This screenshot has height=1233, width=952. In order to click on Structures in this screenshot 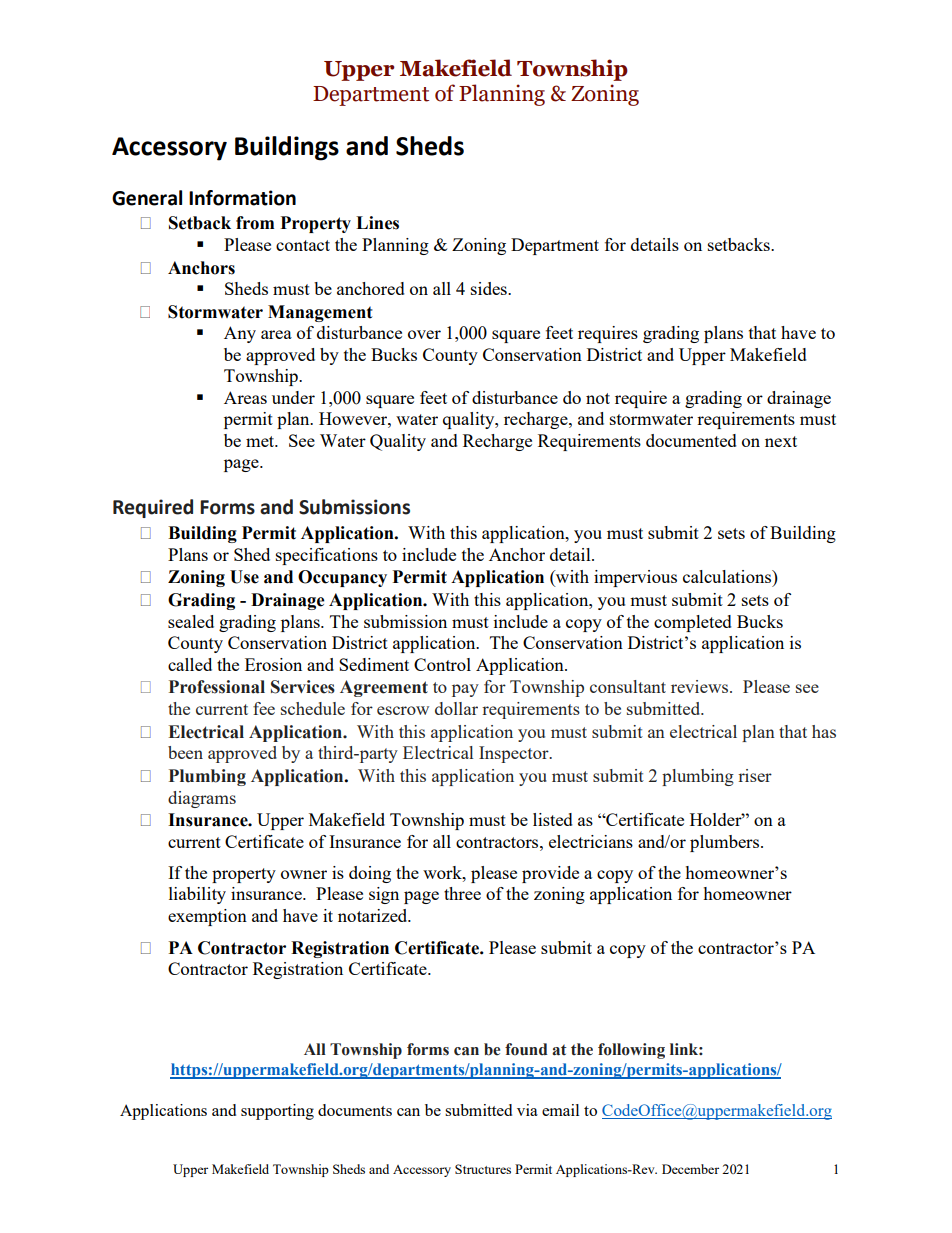, I will do `click(483, 1169)`.
